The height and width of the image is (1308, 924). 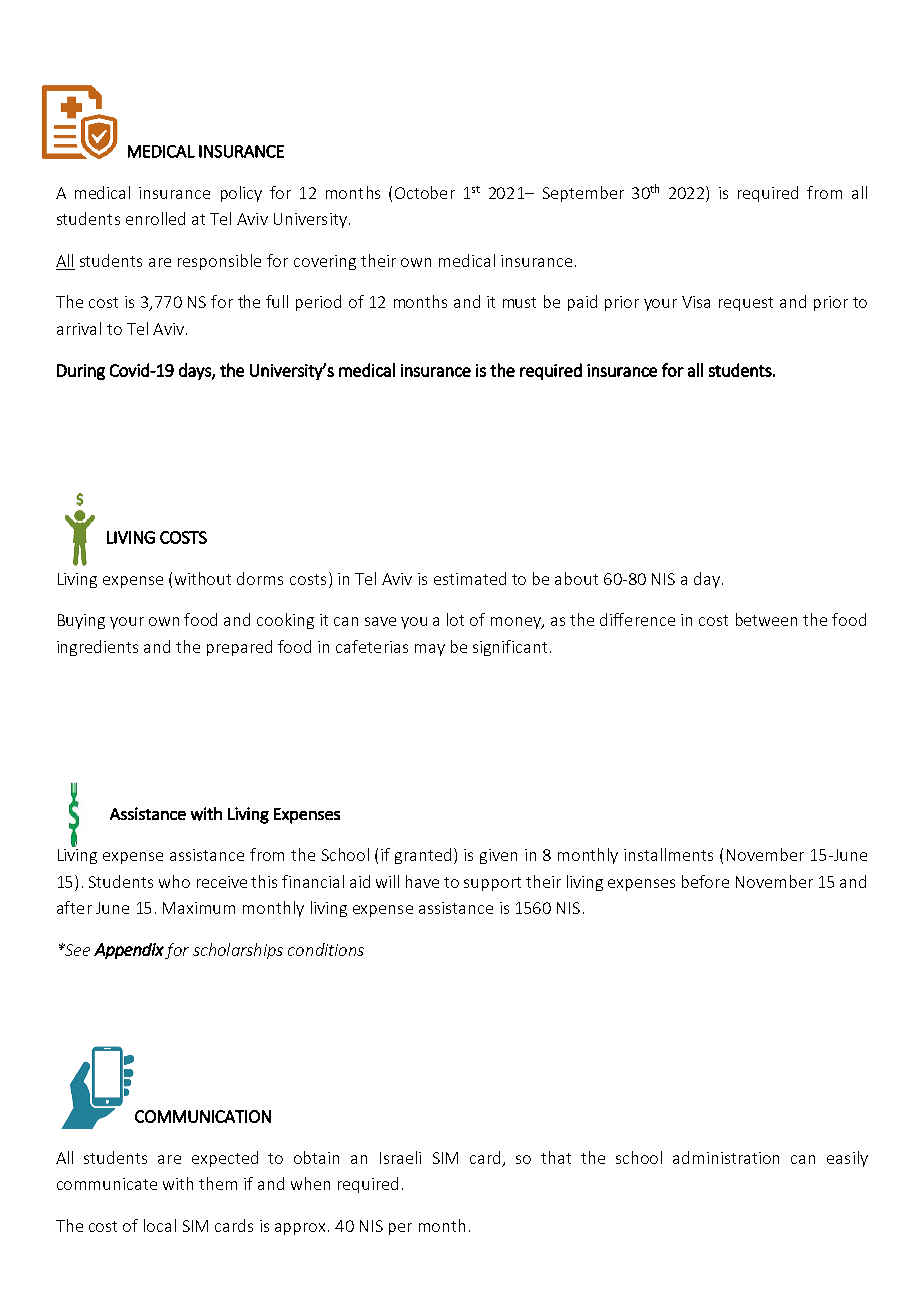 I want to click on ingredients, so click(x=97, y=648).
